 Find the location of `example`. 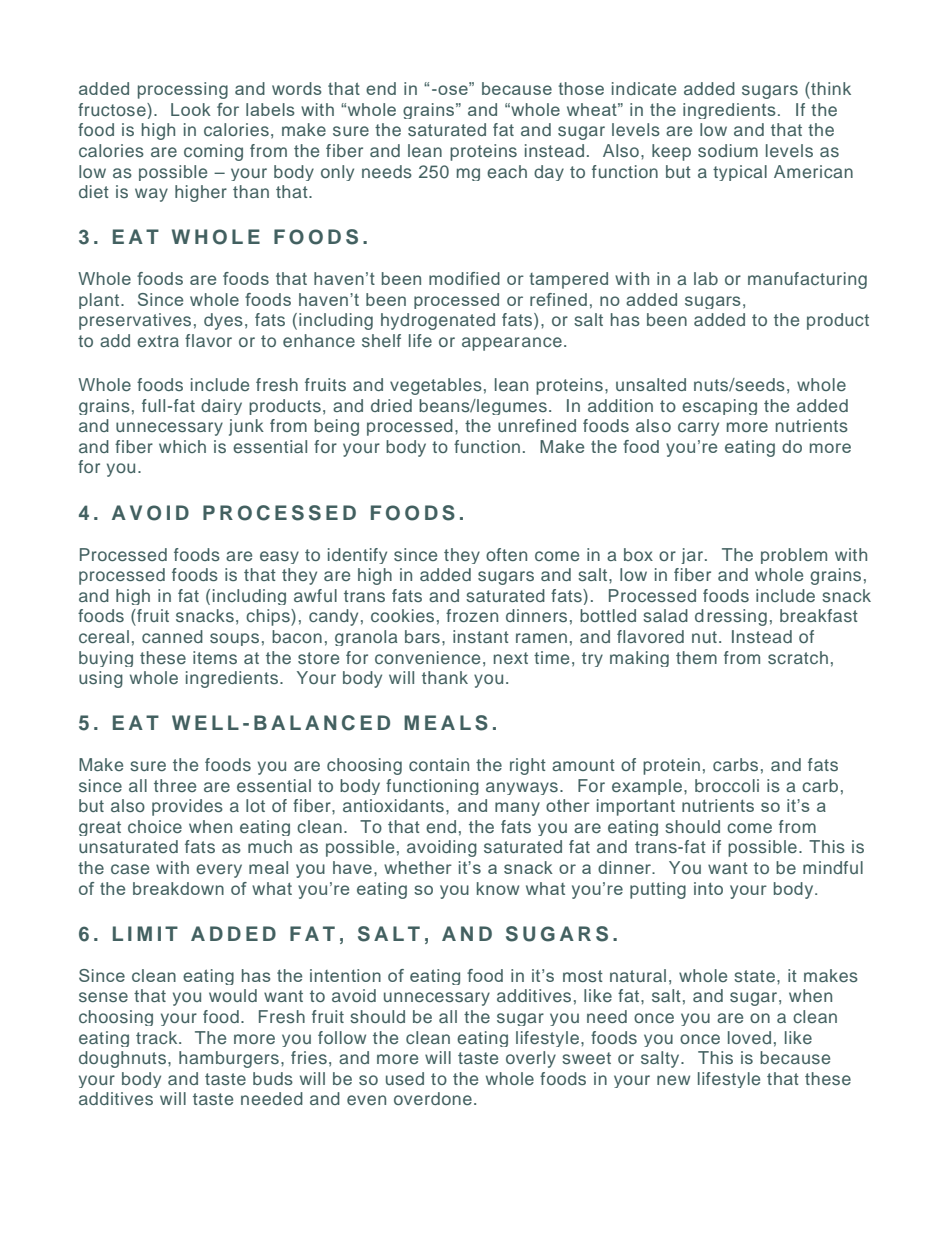

example is located at coordinates (647, 787).
